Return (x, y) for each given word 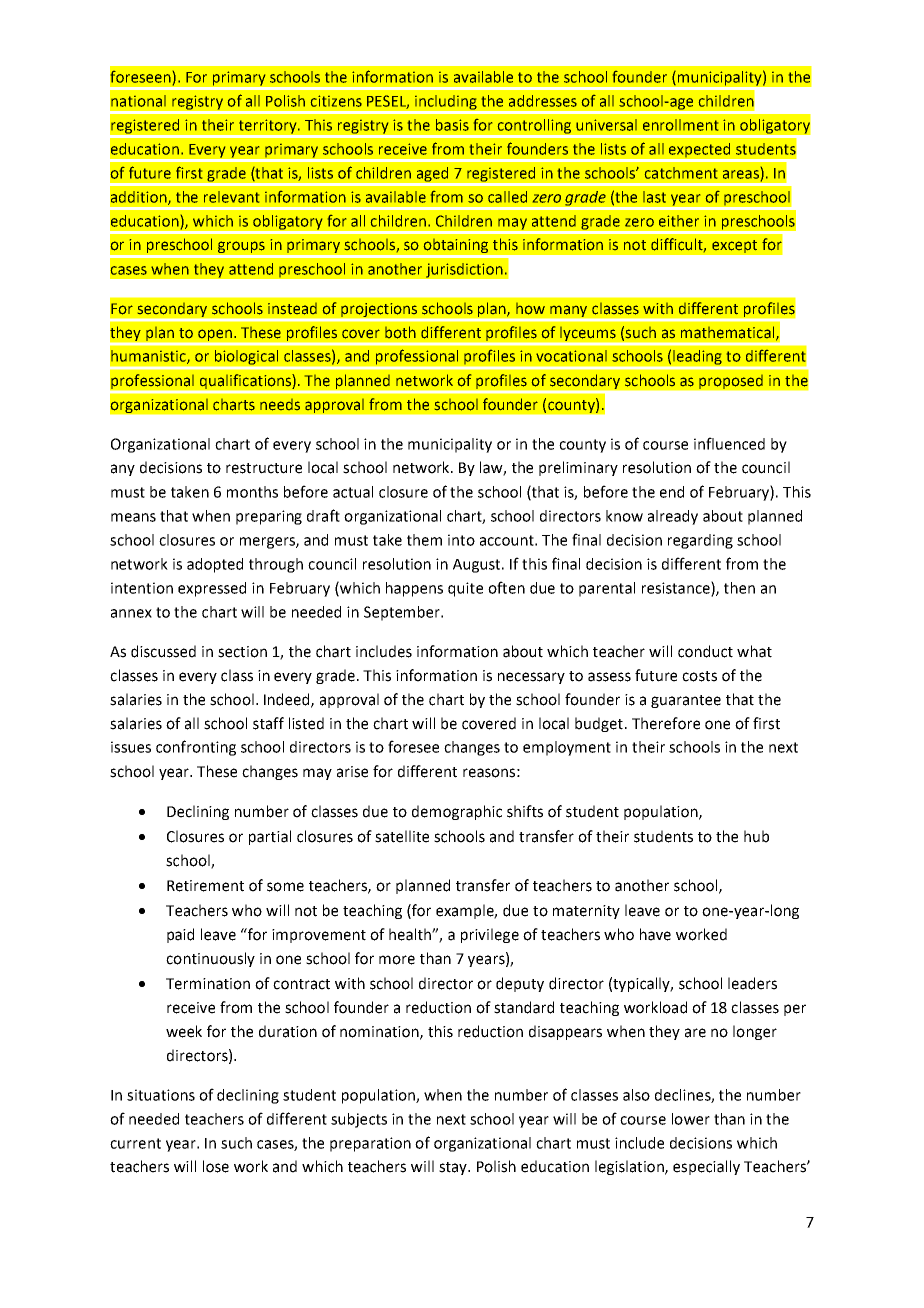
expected (699, 150)
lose (216, 1166)
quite (465, 589)
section (242, 652)
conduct (705, 651)
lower (691, 1119)
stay (454, 1168)
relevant (231, 197)
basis (452, 125)
